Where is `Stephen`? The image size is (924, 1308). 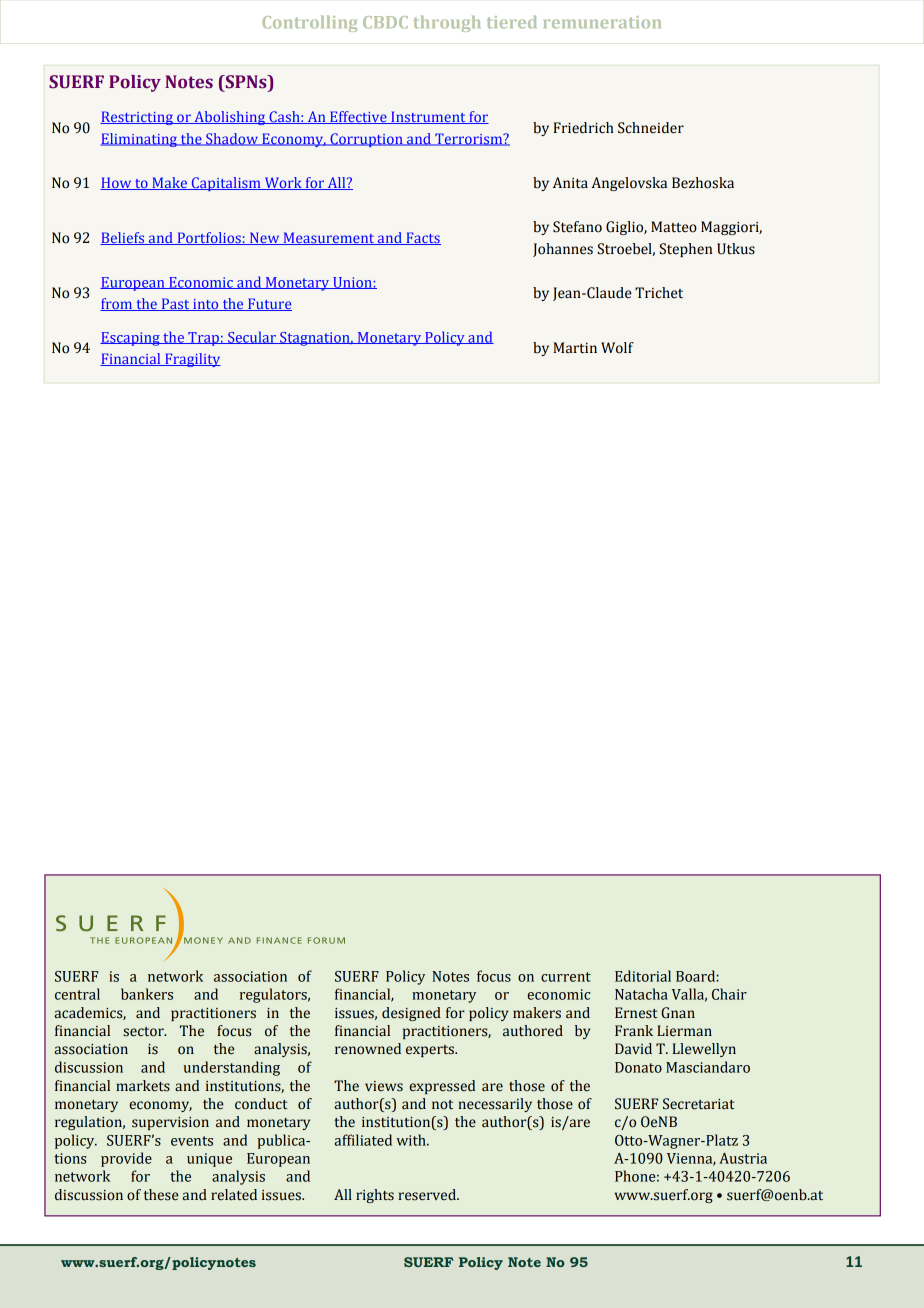
Stephen is located at coordinates (686, 250).
